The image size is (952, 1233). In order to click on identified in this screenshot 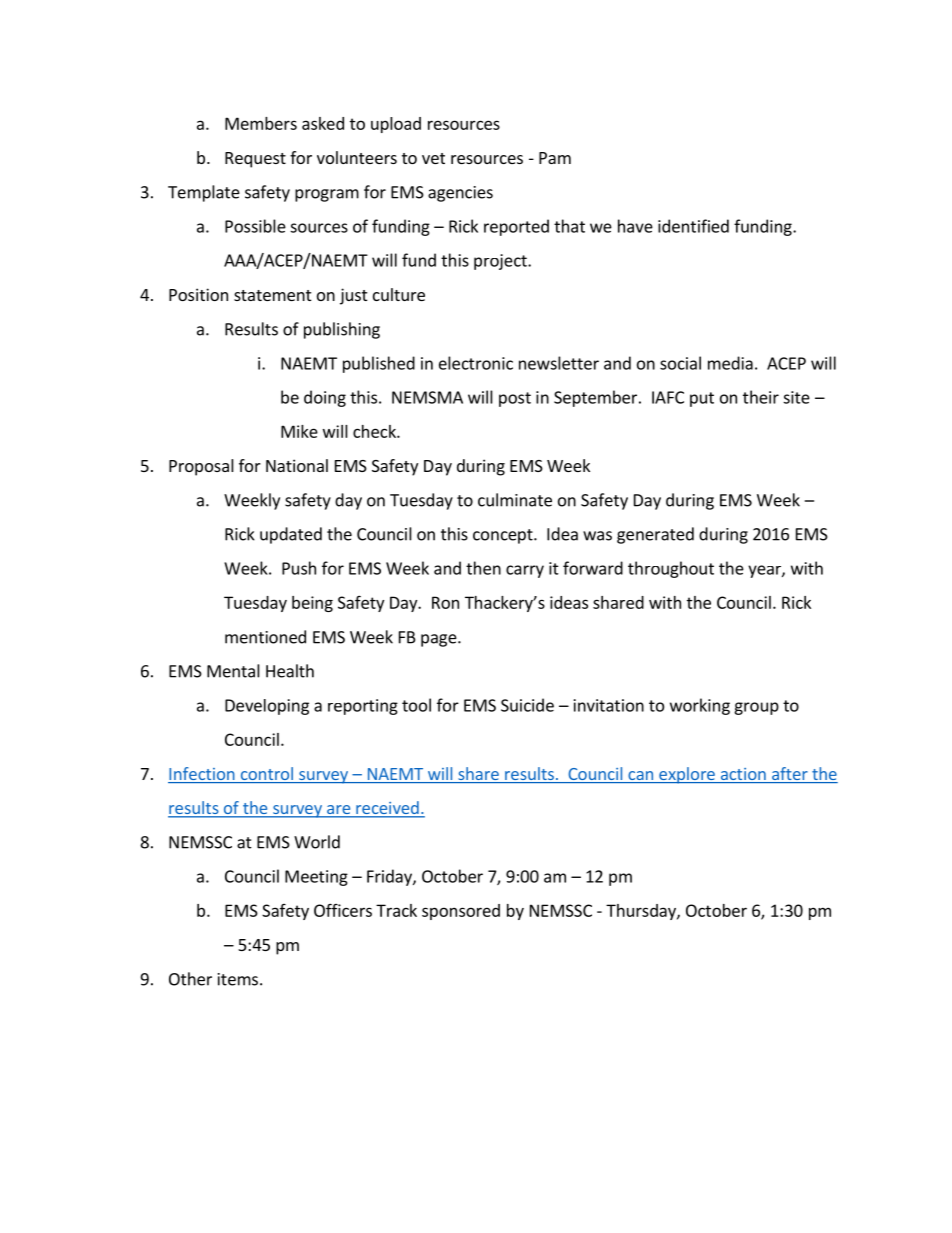, I will do `click(693, 226)`.
